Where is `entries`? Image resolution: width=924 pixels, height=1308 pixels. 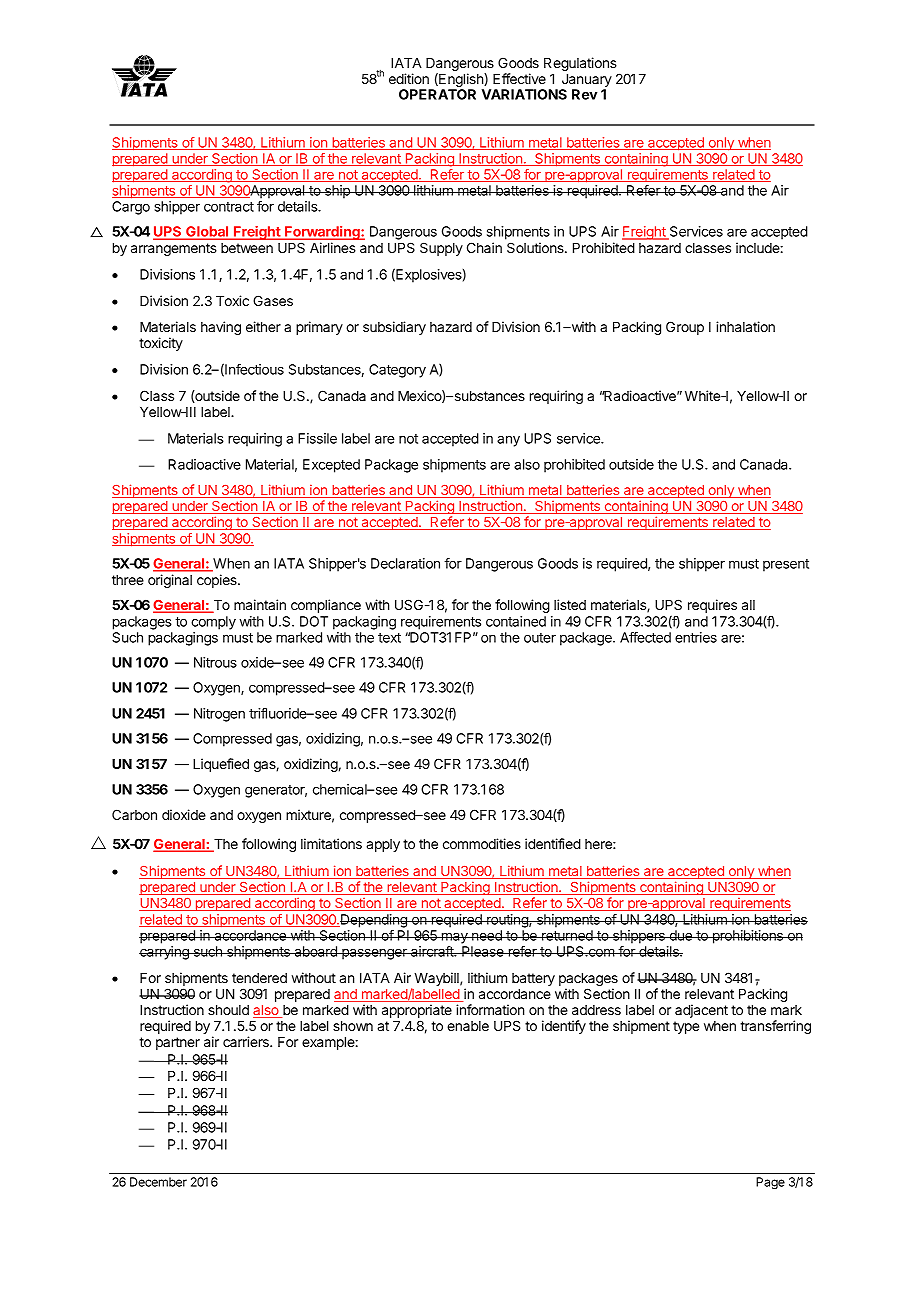
entries is located at coordinates (696, 637).
